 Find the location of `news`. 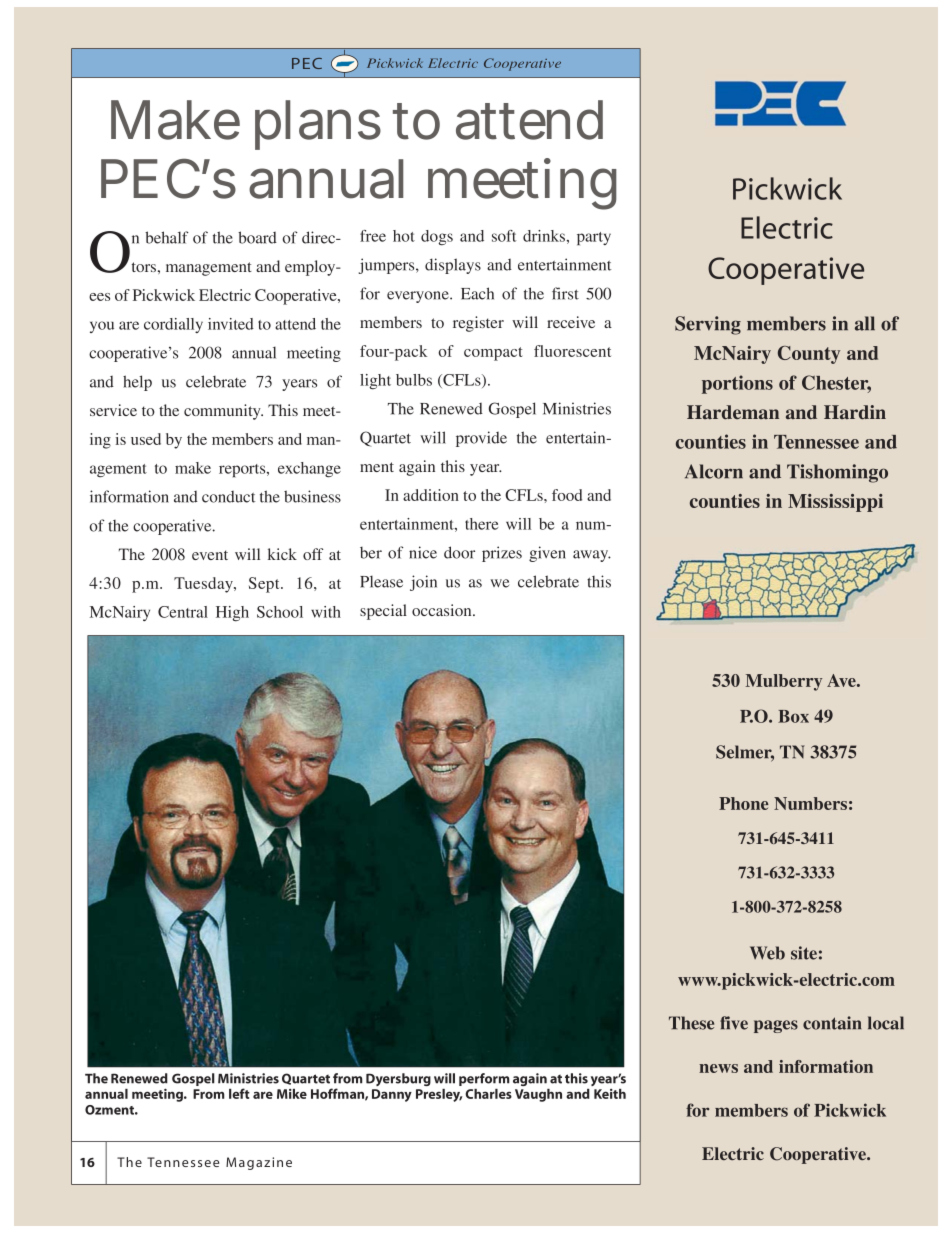

news is located at coordinates (718, 1068).
